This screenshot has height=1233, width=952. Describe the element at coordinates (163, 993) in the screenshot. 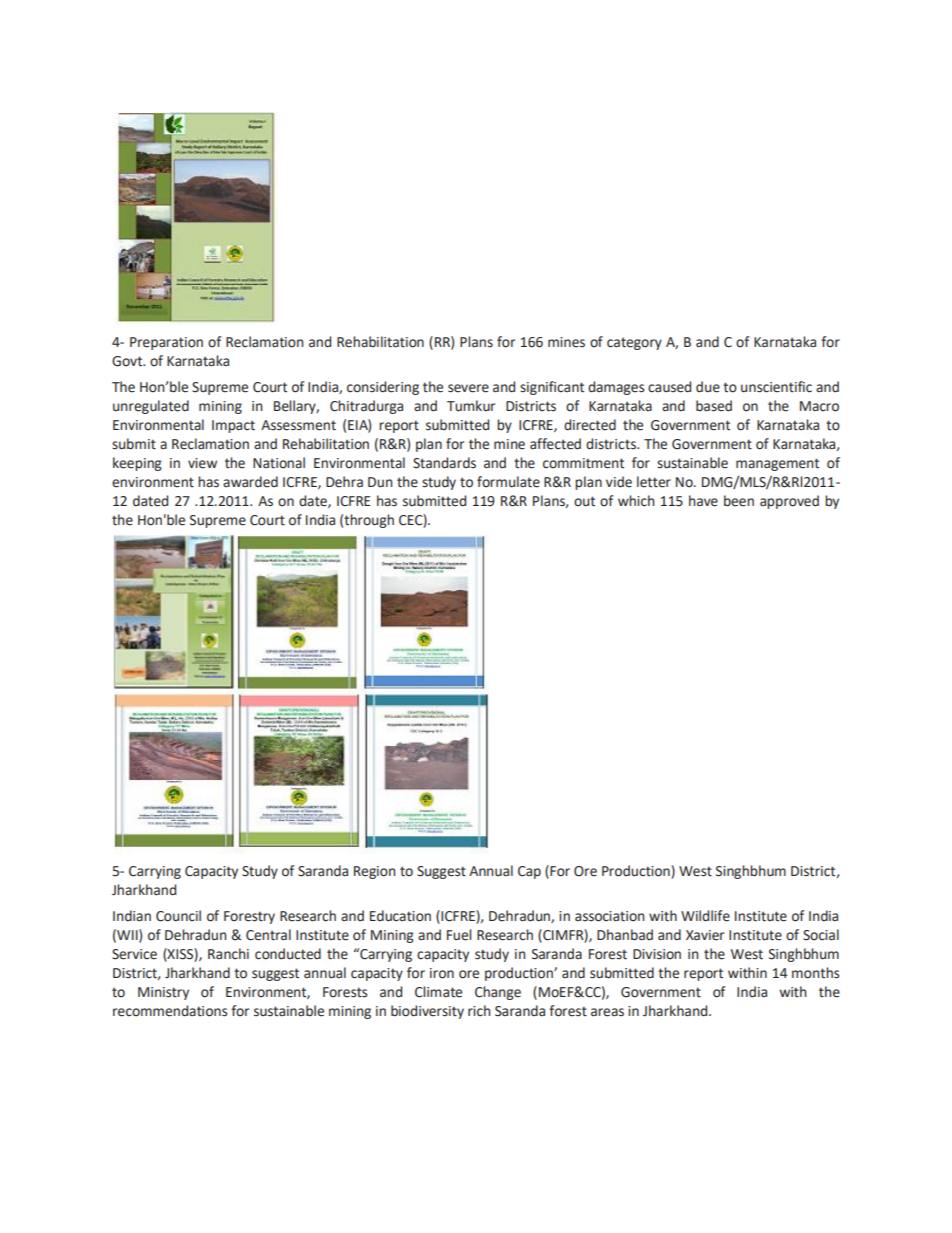

I see `Ministry` at that location.
